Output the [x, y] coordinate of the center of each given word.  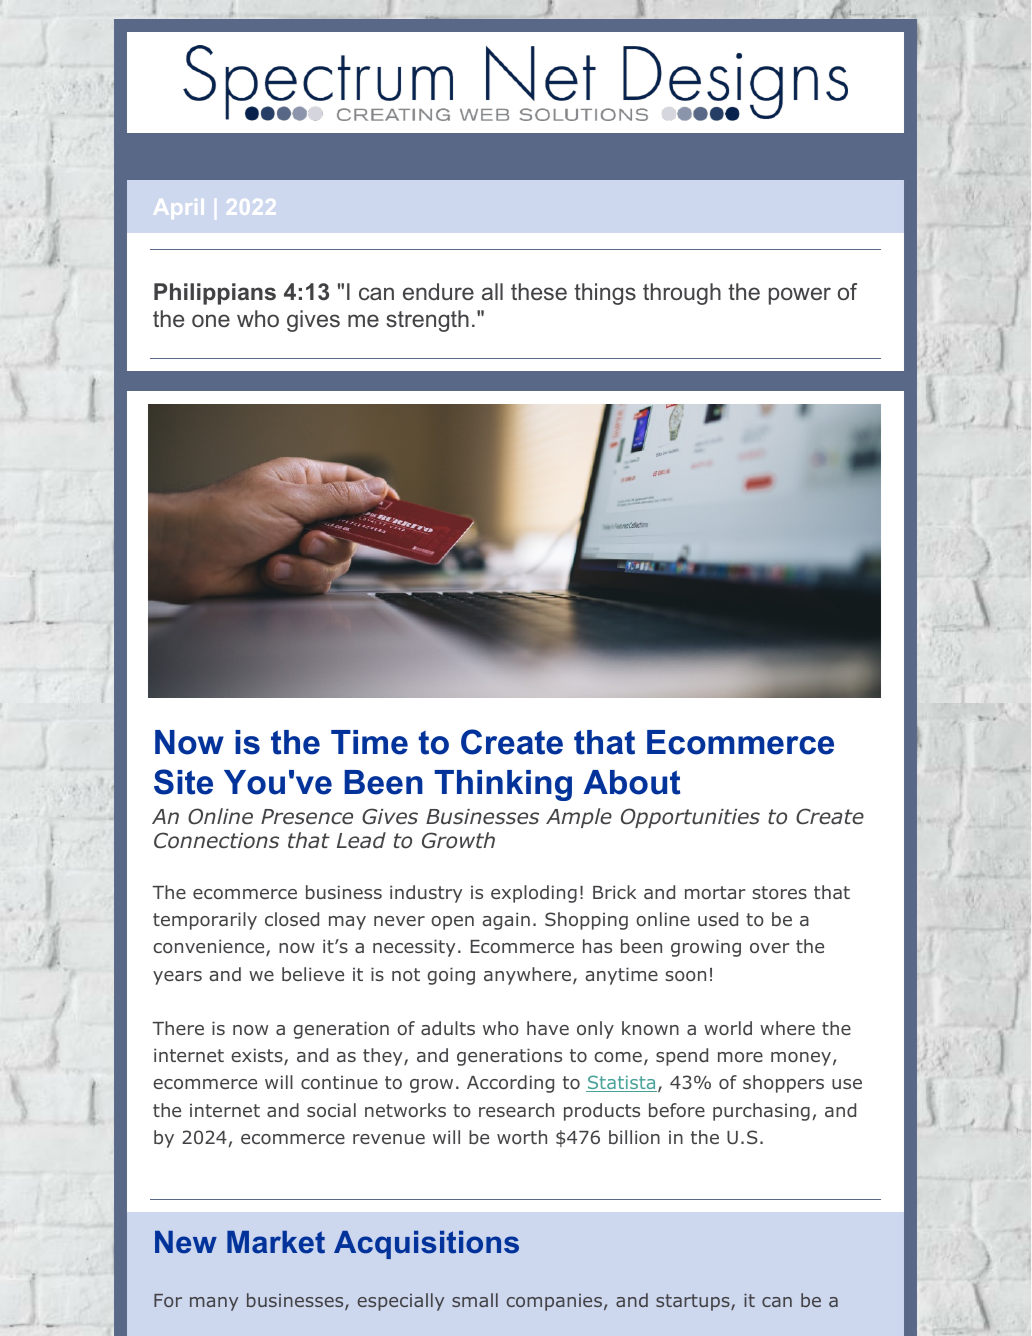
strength [427, 321]
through [682, 294]
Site [183, 782]
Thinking [503, 785]
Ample [579, 818]
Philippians [215, 294]
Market [276, 1242]
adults [448, 1028]
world [728, 1028]
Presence [307, 817]
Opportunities [690, 818]
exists [258, 1056]
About [631, 782]
